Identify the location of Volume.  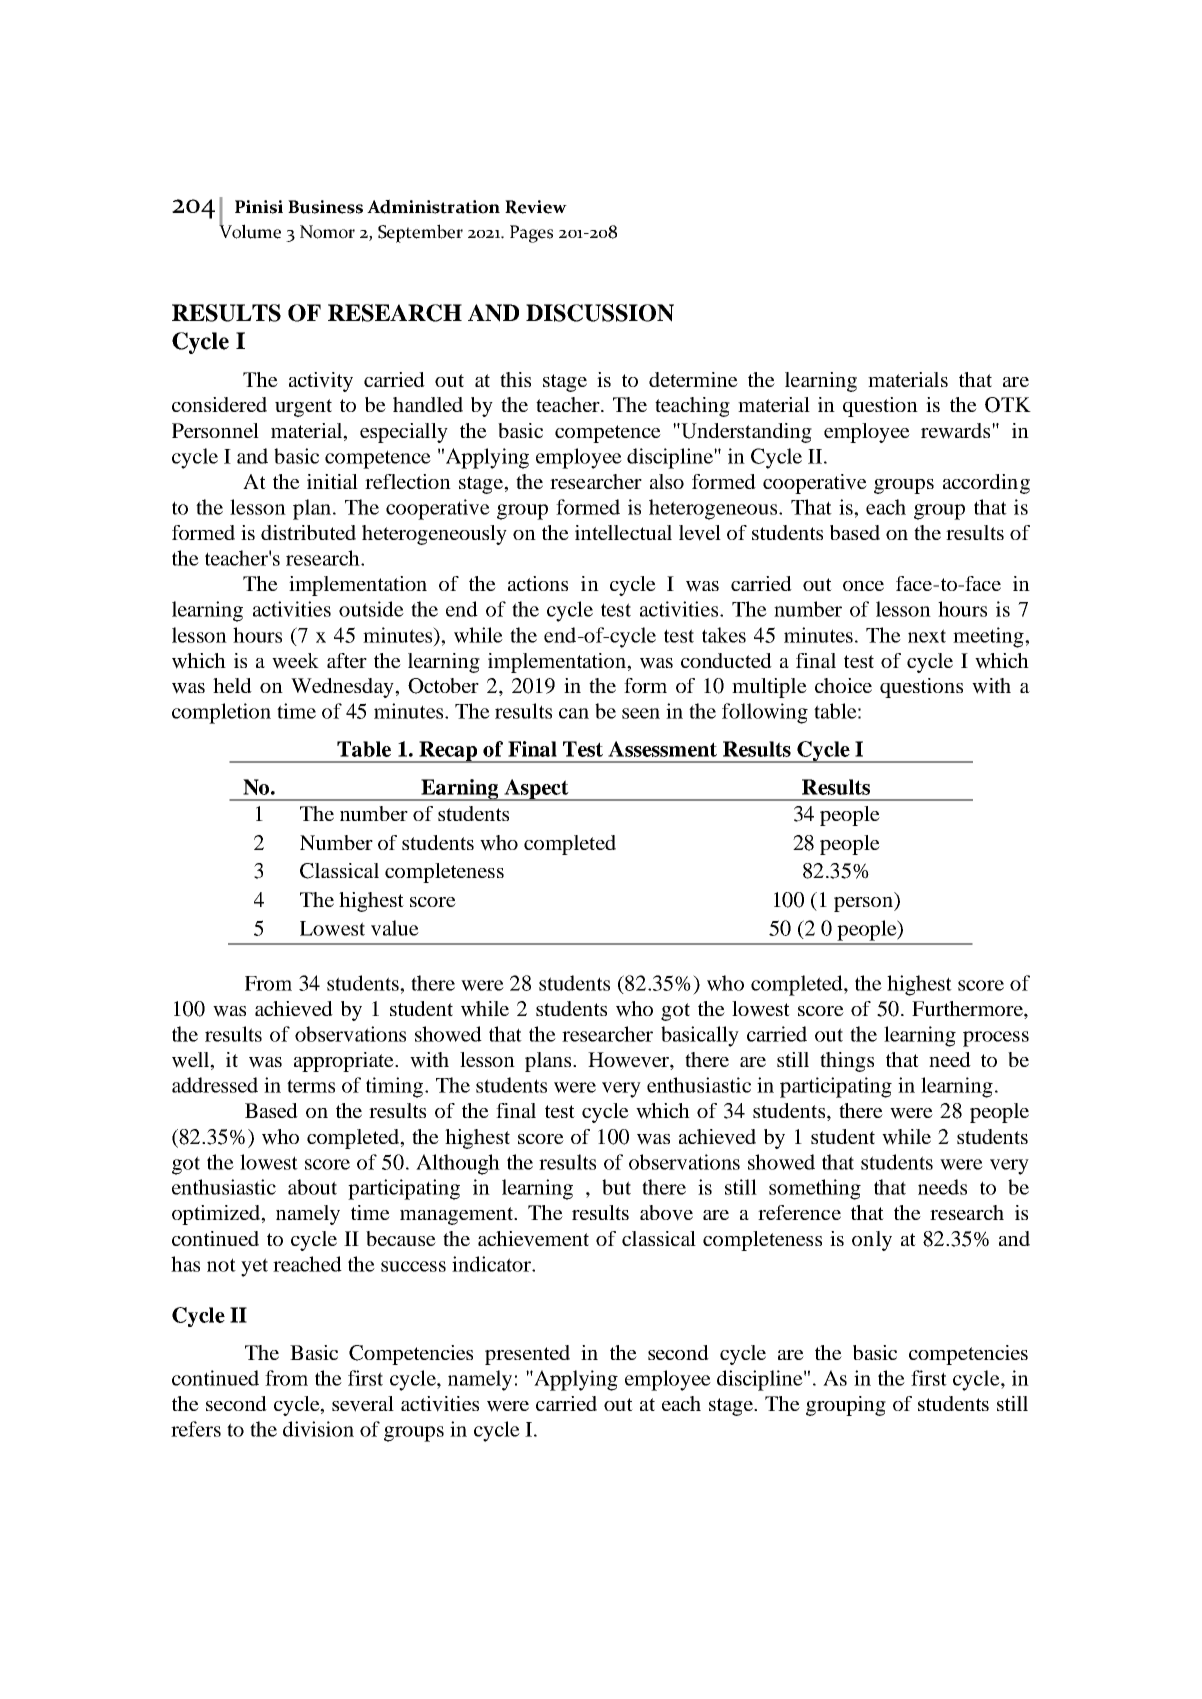
(250, 230).
